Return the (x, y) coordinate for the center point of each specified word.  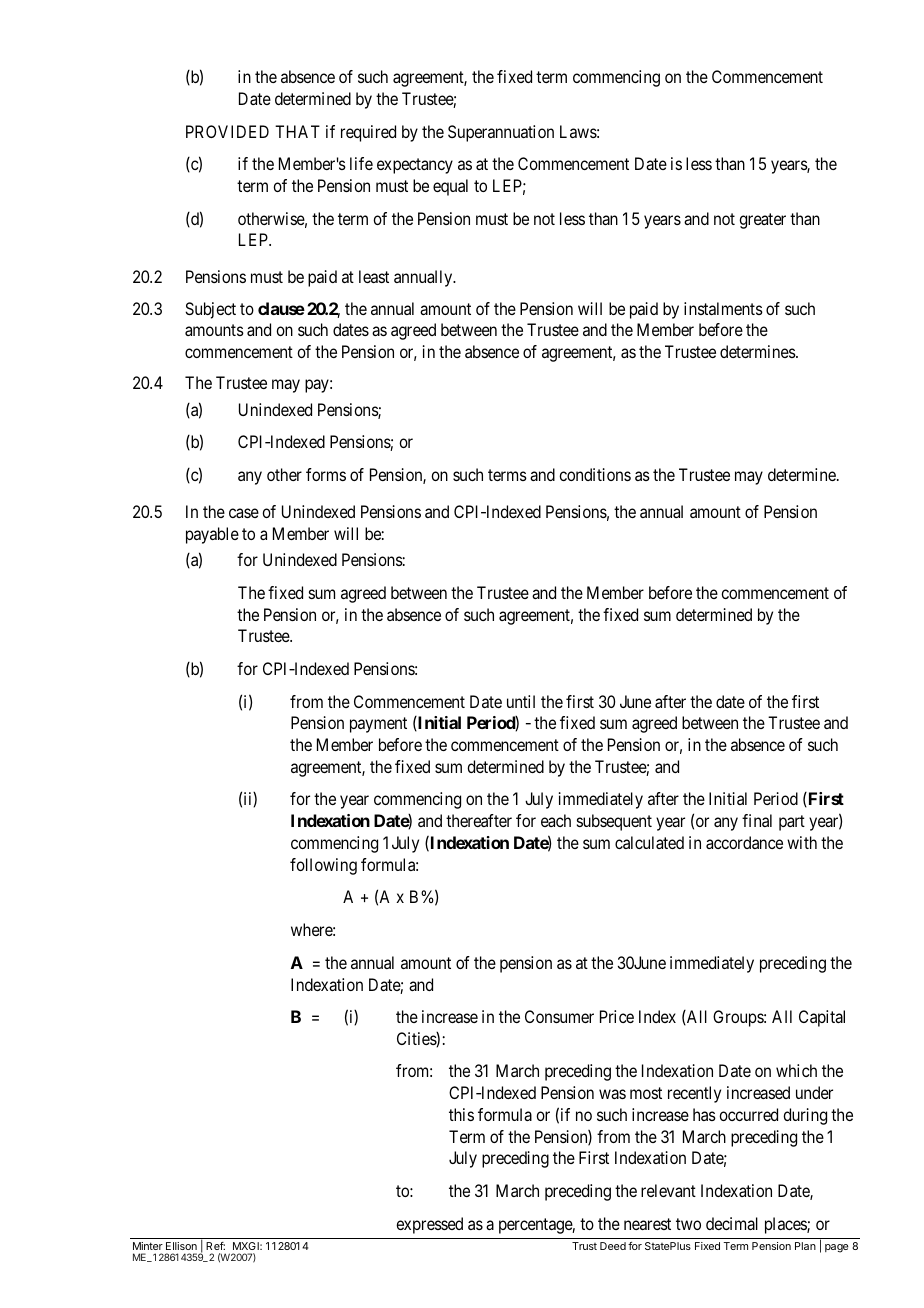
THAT (297, 131)
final (757, 820)
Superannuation (501, 133)
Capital (822, 1018)
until (521, 701)
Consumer (559, 1016)
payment (378, 725)
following (323, 866)
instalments (723, 308)
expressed (429, 1225)
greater (762, 221)
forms (326, 474)
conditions (595, 474)
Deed (613, 1246)
